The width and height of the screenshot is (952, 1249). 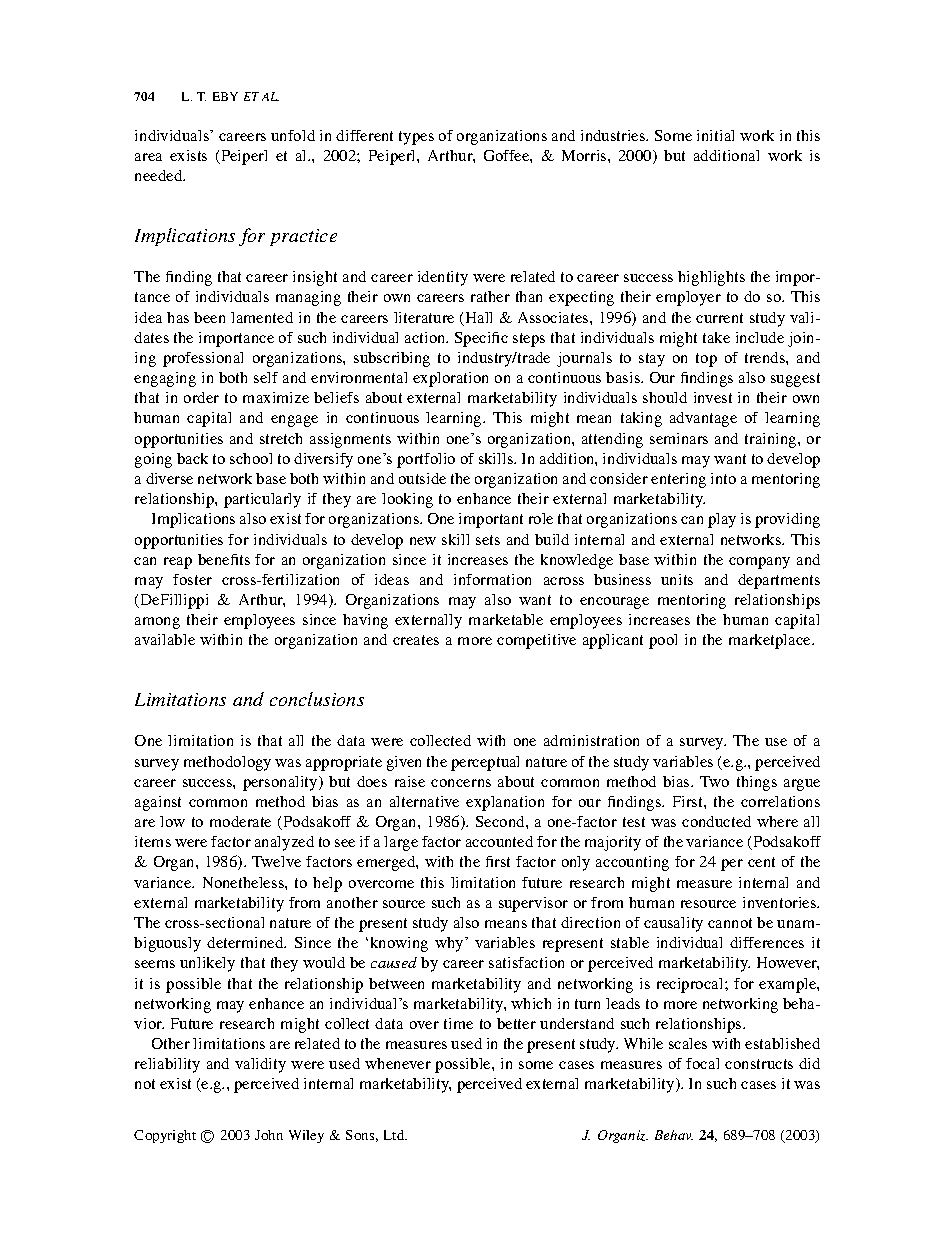 I want to click on into, so click(x=723, y=478).
